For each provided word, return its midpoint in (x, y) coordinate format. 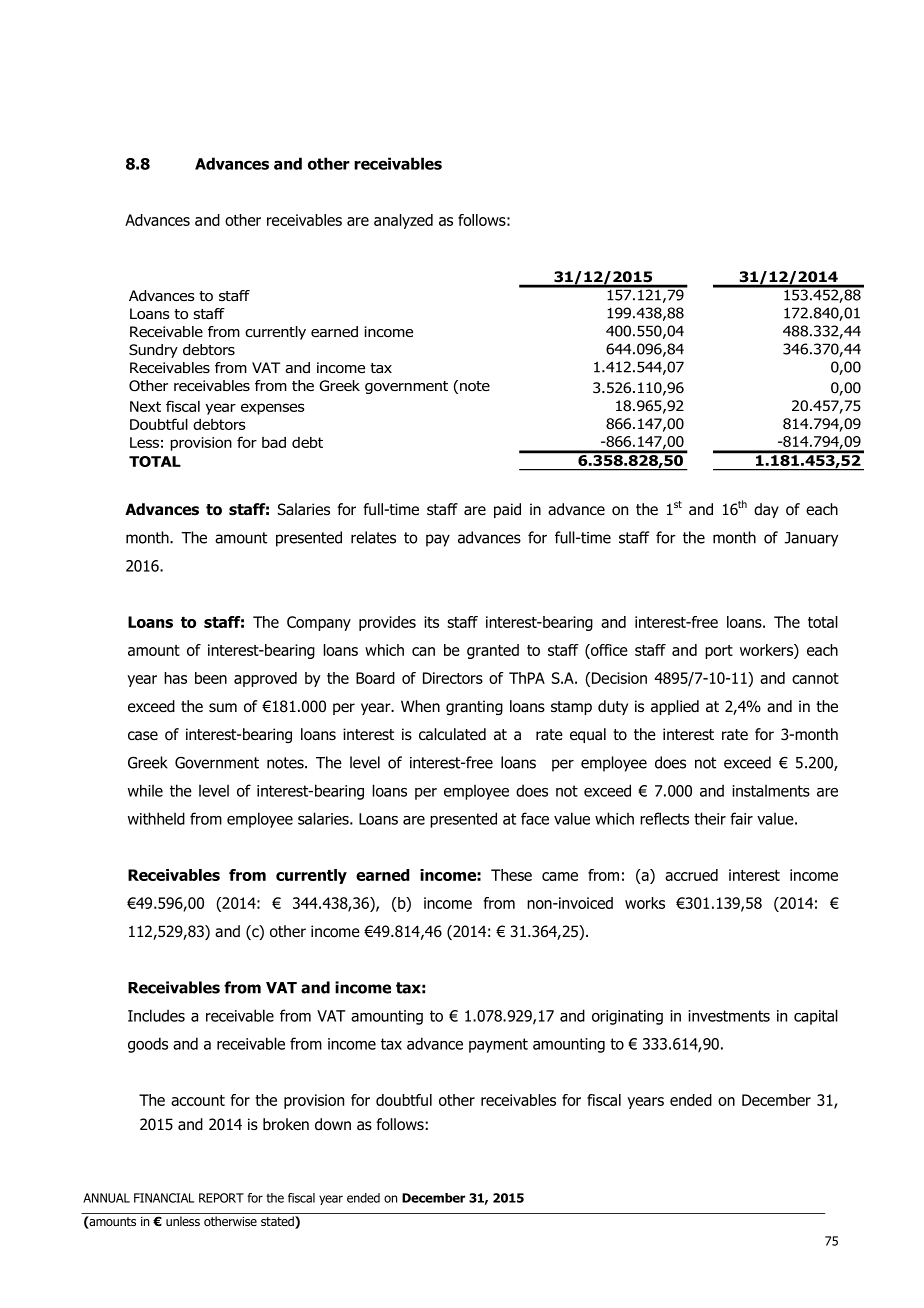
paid (507, 510)
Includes (156, 1015)
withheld (156, 818)
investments (729, 1016)
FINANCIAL (164, 1198)
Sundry (153, 351)
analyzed (403, 221)
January (811, 539)
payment (498, 1045)
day (766, 510)
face (535, 818)
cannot (815, 678)
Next (145, 406)
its (431, 622)
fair (741, 818)
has (175, 678)
